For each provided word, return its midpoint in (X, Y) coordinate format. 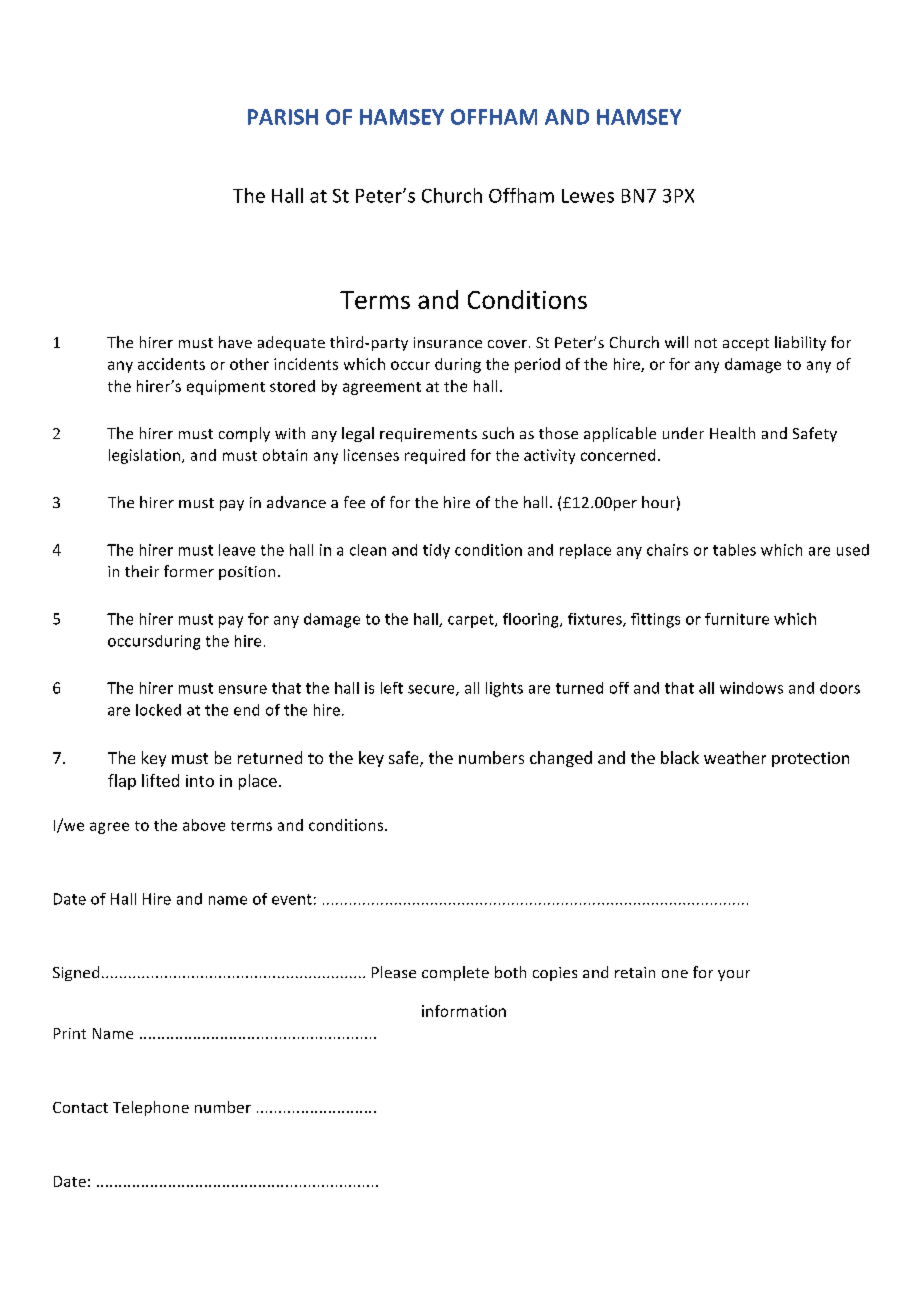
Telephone (151, 1108)
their (142, 571)
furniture (737, 619)
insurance (448, 342)
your (734, 975)
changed (561, 759)
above (204, 825)
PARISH (283, 117)
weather (735, 757)
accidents (171, 364)
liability (800, 343)
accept (746, 344)
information (464, 1011)
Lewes (588, 196)
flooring (532, 620)
